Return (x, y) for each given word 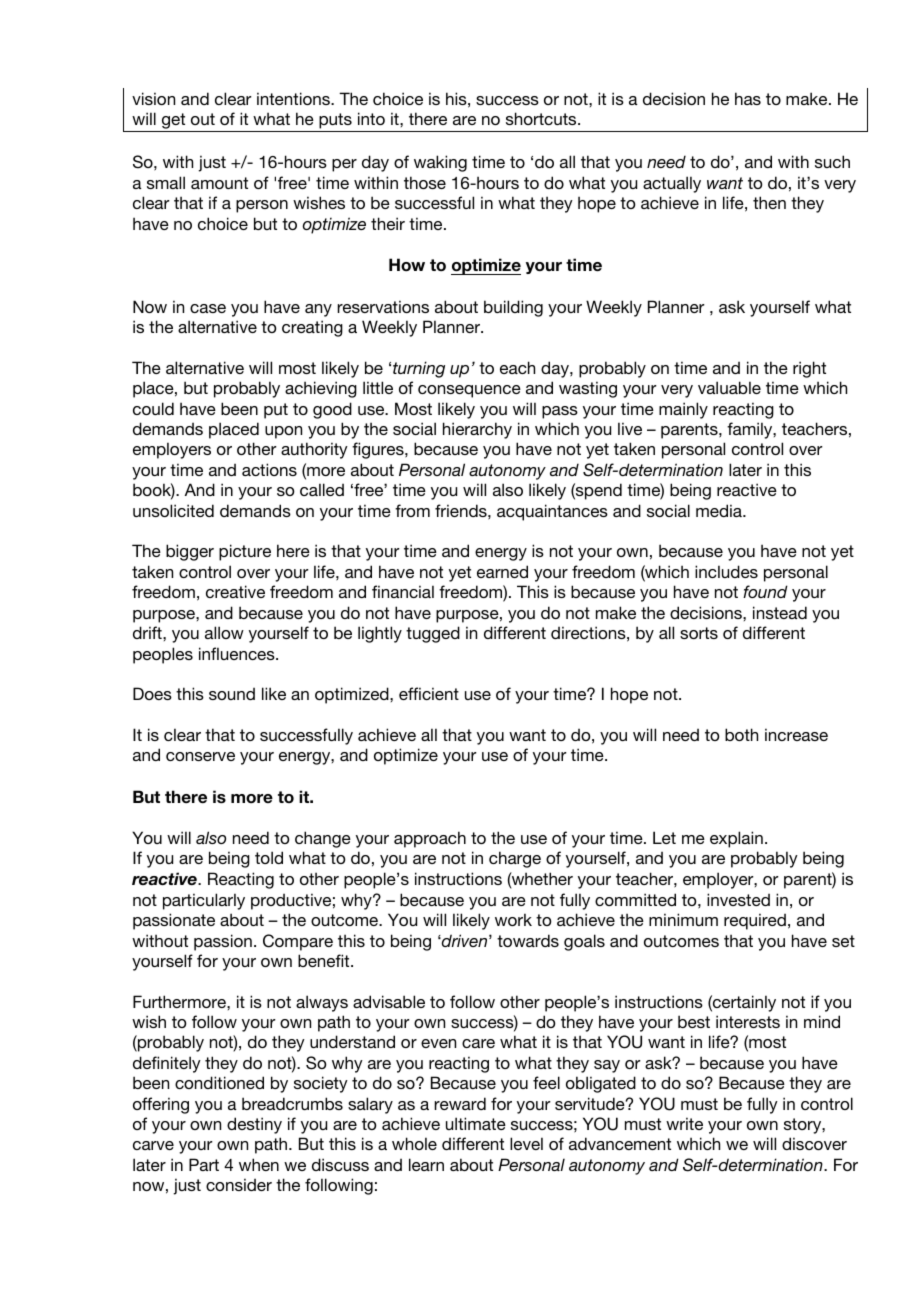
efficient (429, 693)
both (741, 734)
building (513, 308)
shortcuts (542, 118)
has (748, 98)
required (755, 921)
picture (245, 552)
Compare (298, 942)
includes (726, 571)
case (208, 308)
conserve (200, 756)
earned (502, 571)
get (174, 122)
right (809, 369)
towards (528, 940)
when (259, 1164)
